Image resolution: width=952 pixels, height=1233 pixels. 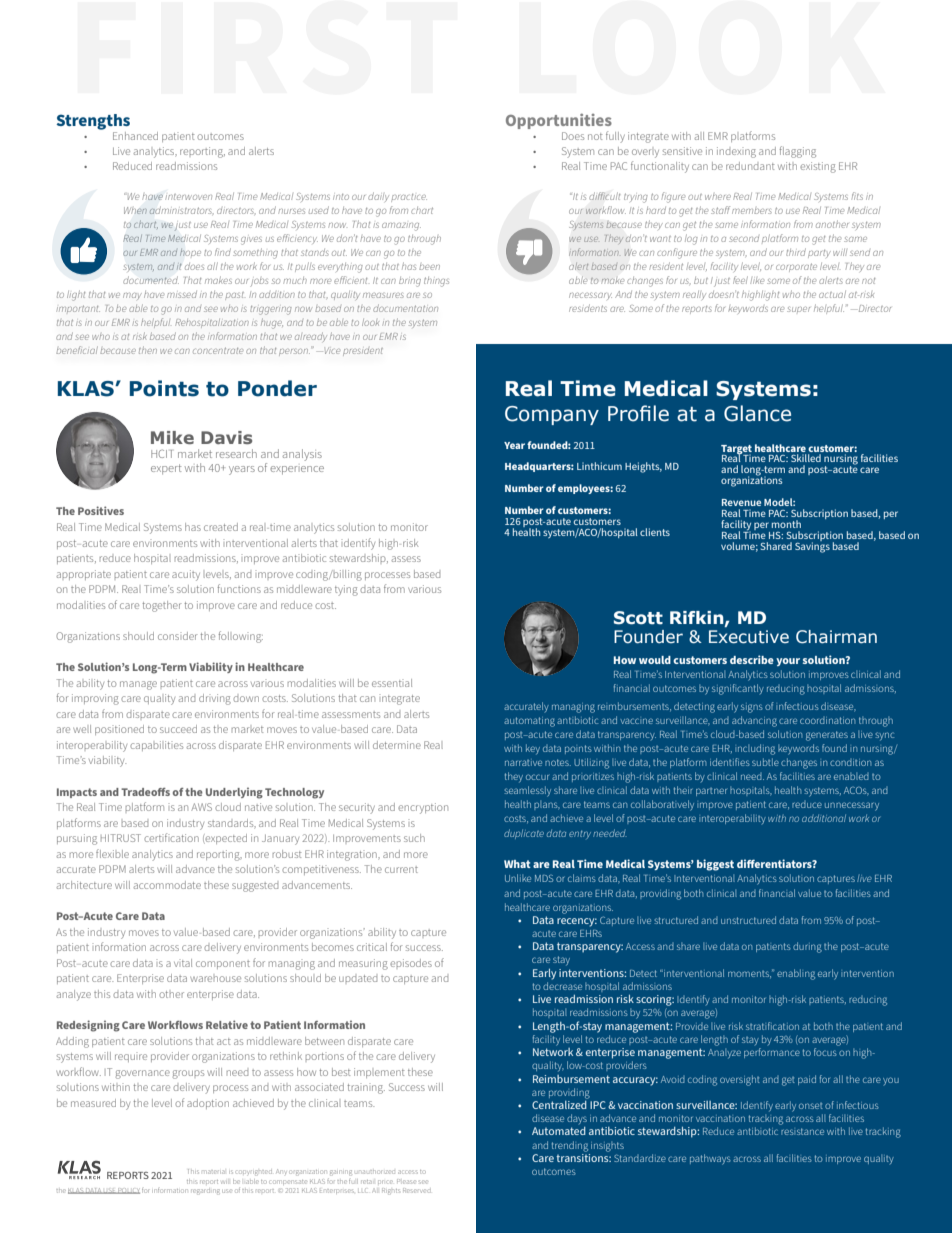 I want to click on subtle, so click(x=765, y=762).
